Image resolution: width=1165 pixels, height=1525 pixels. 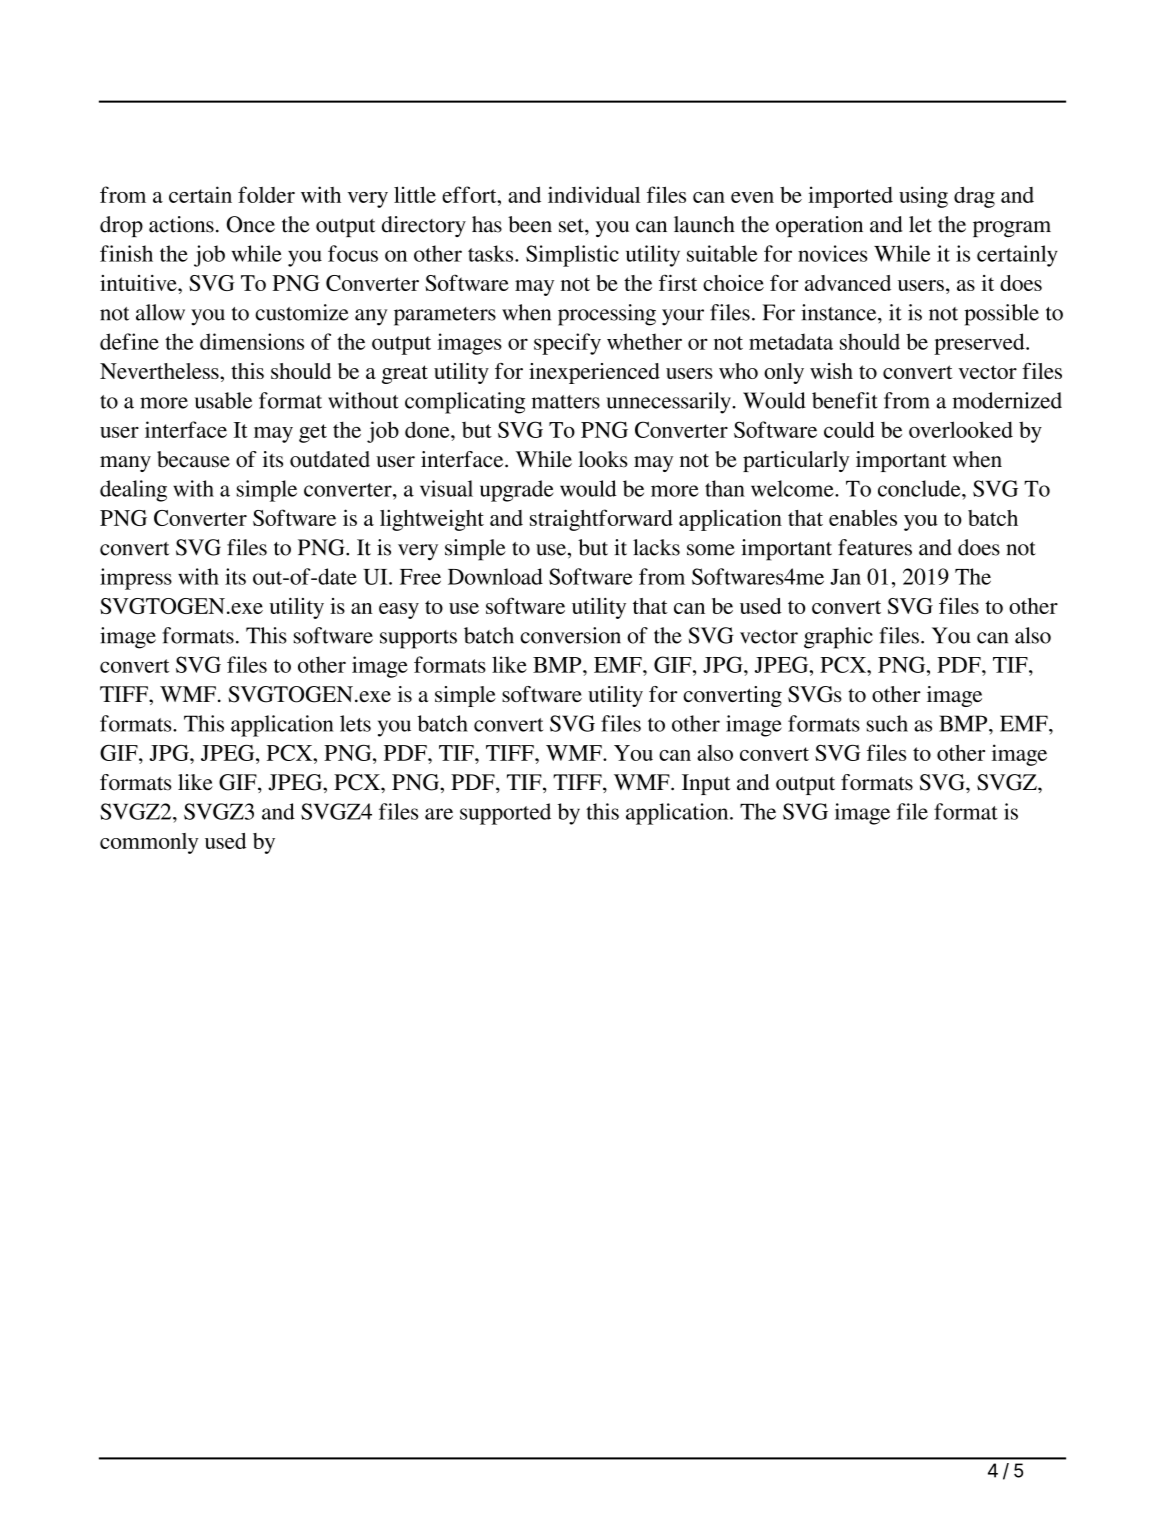 What do you see at coordinates (570, 635) in the screenshot?
I see `conversion` at bounding box center [570, 635].
